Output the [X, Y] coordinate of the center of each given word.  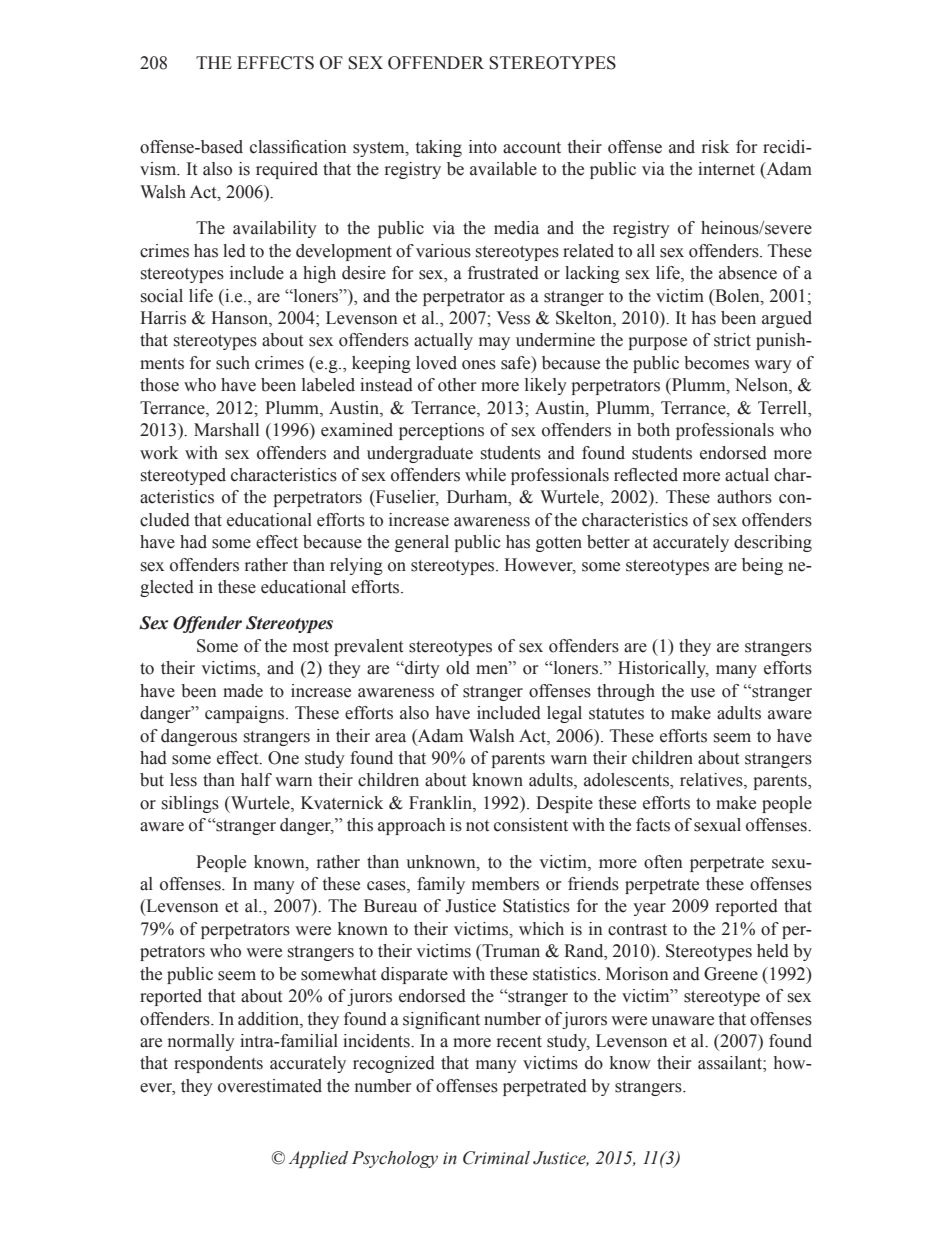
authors [744, 497]
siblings [190, 804]
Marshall [226, 430]
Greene [731, 974]
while [485, 475]
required [287, 170]
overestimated [270, 1086]
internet [726, 169]
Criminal [496, 1158]
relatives [712, 781]
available [503, 169]
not [477, 826]
